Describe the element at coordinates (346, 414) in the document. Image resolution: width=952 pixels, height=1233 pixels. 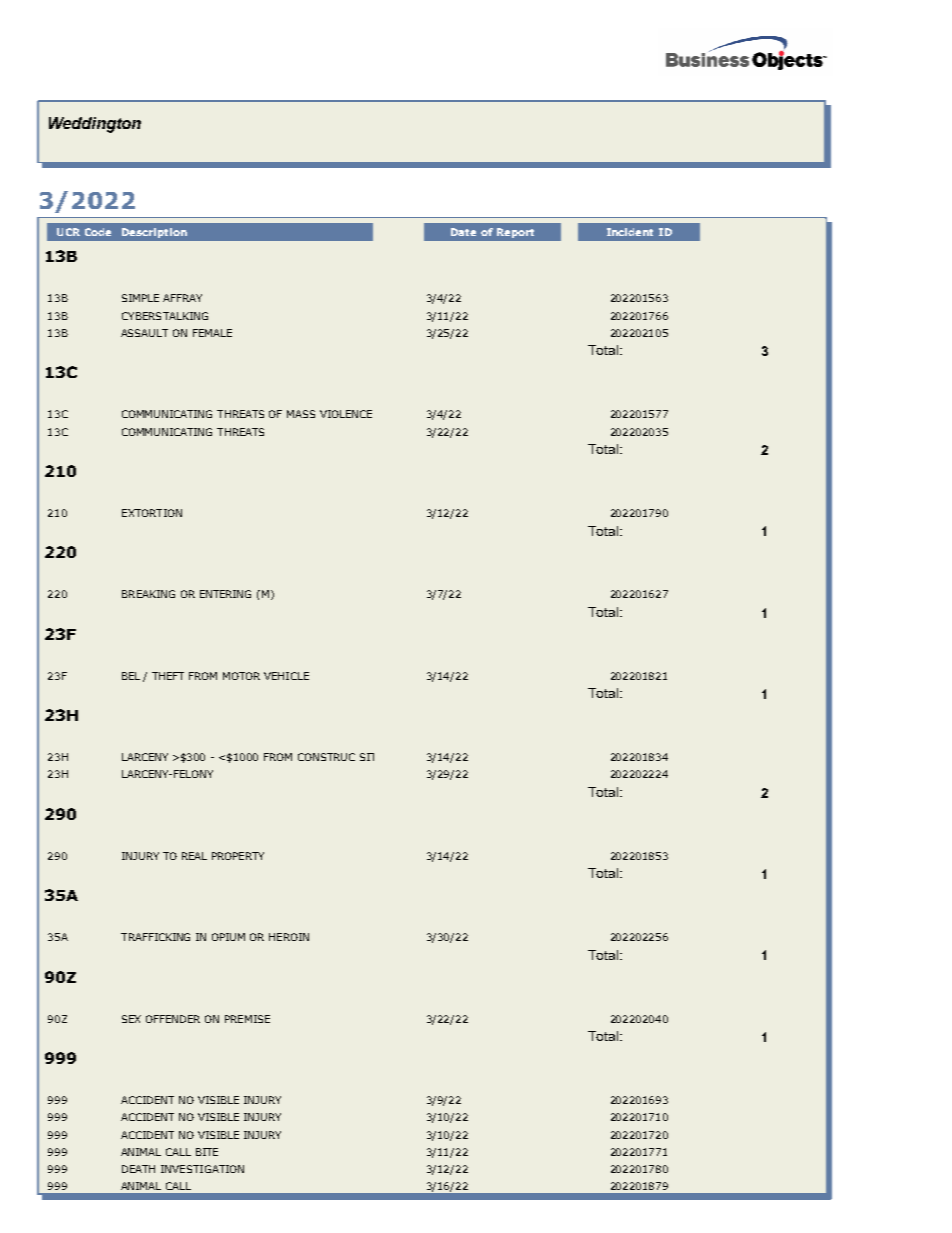
I see `VIOLENCE` at that location.
